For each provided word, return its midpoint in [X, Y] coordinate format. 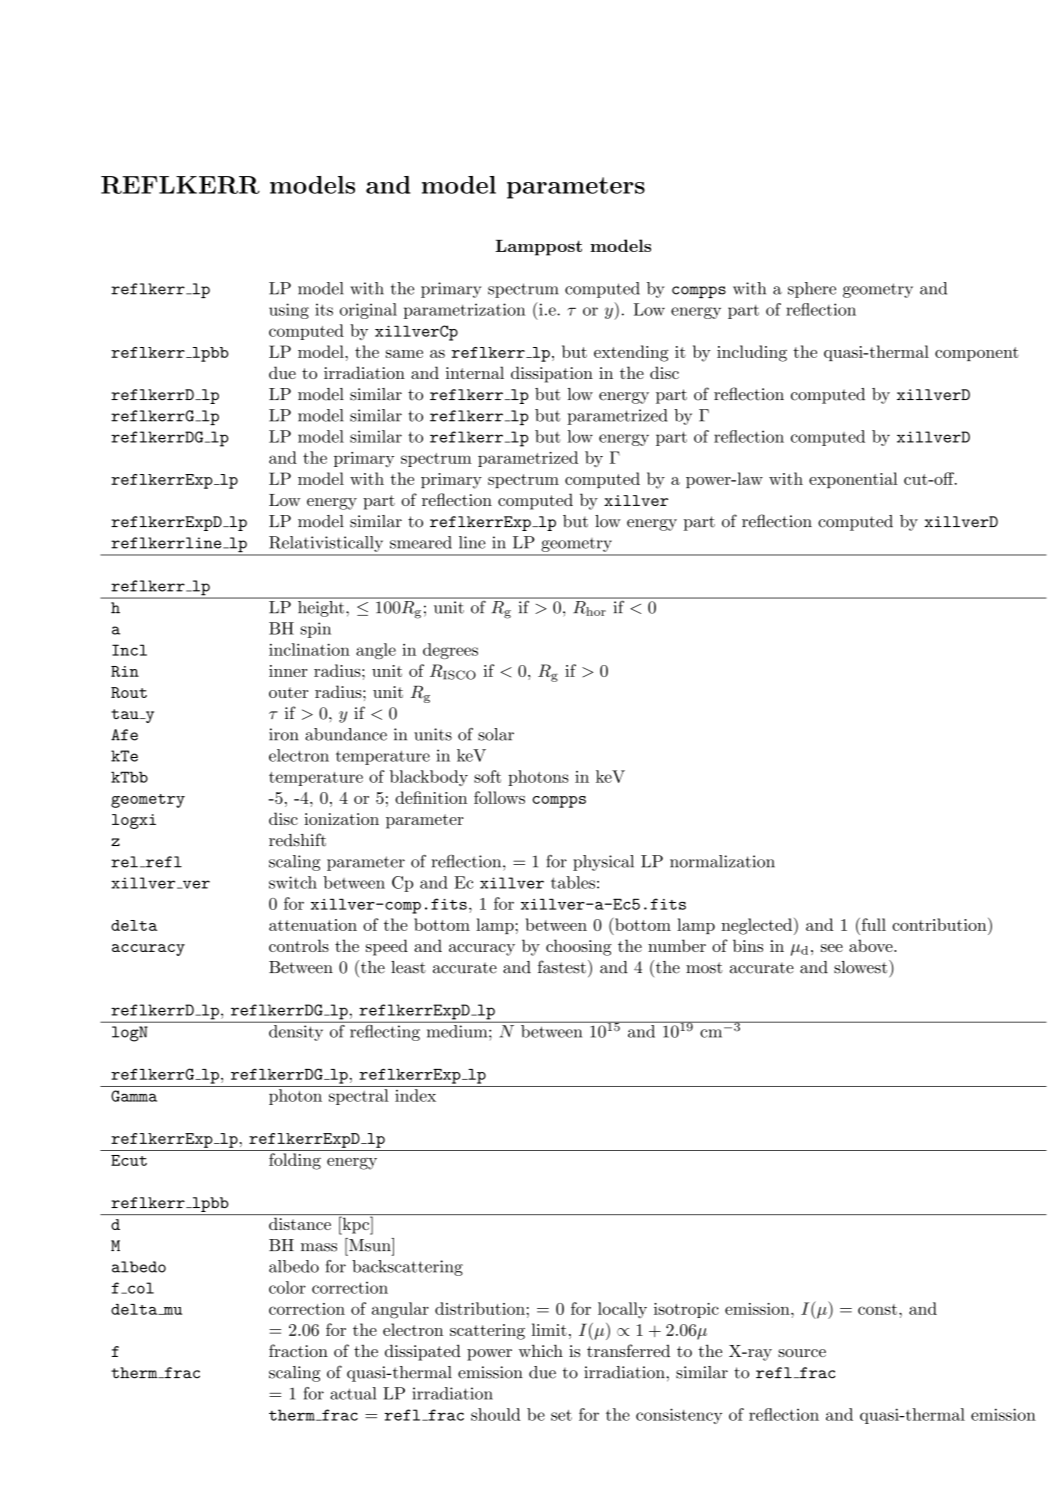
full [872, 924]
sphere [812, 290]
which [541, 1350]
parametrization [464, 311]
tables [573, 882]
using [289, 311]
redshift [297, 840]
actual [353, 1393]
